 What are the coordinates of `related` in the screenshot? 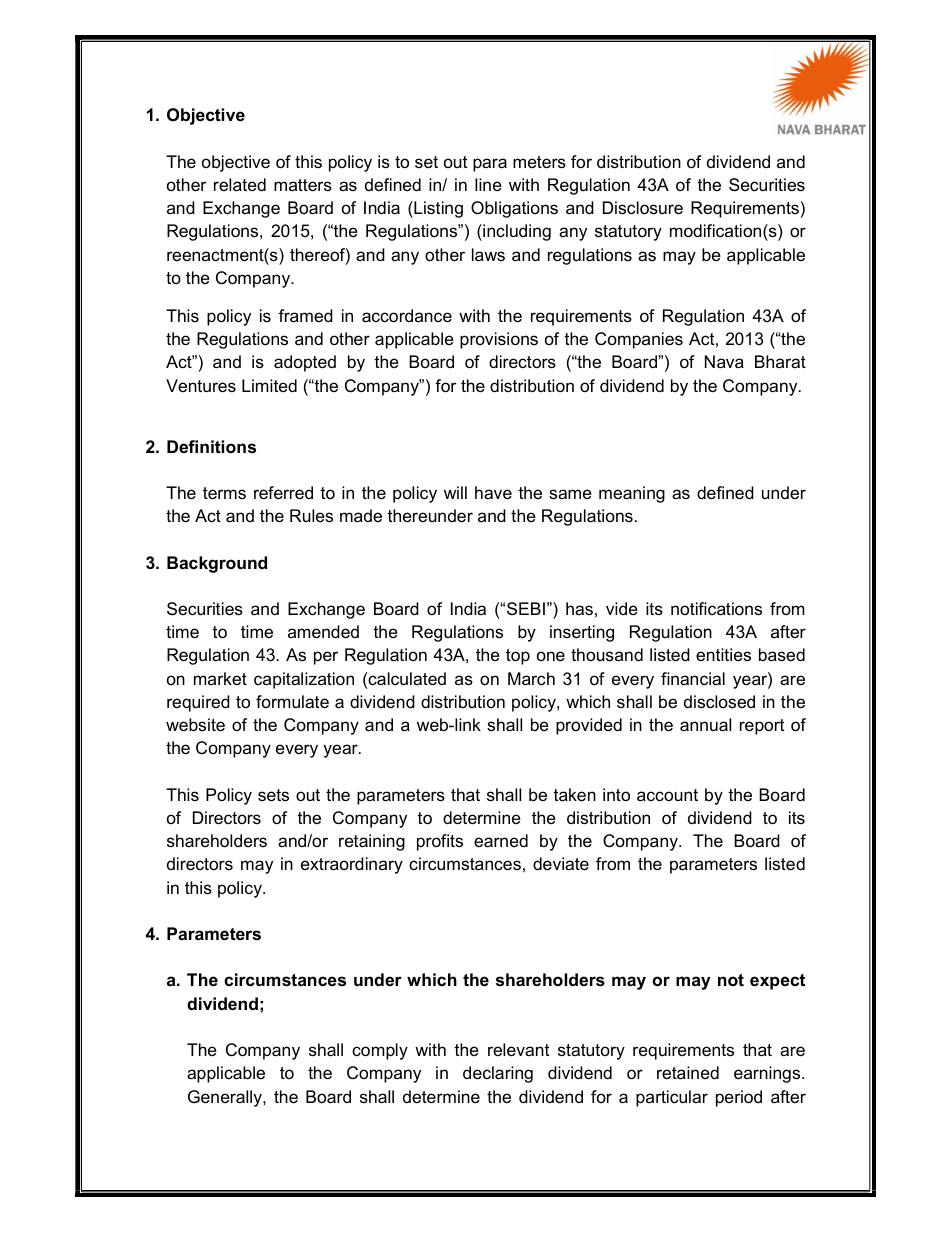 It's located at (240, 184).
